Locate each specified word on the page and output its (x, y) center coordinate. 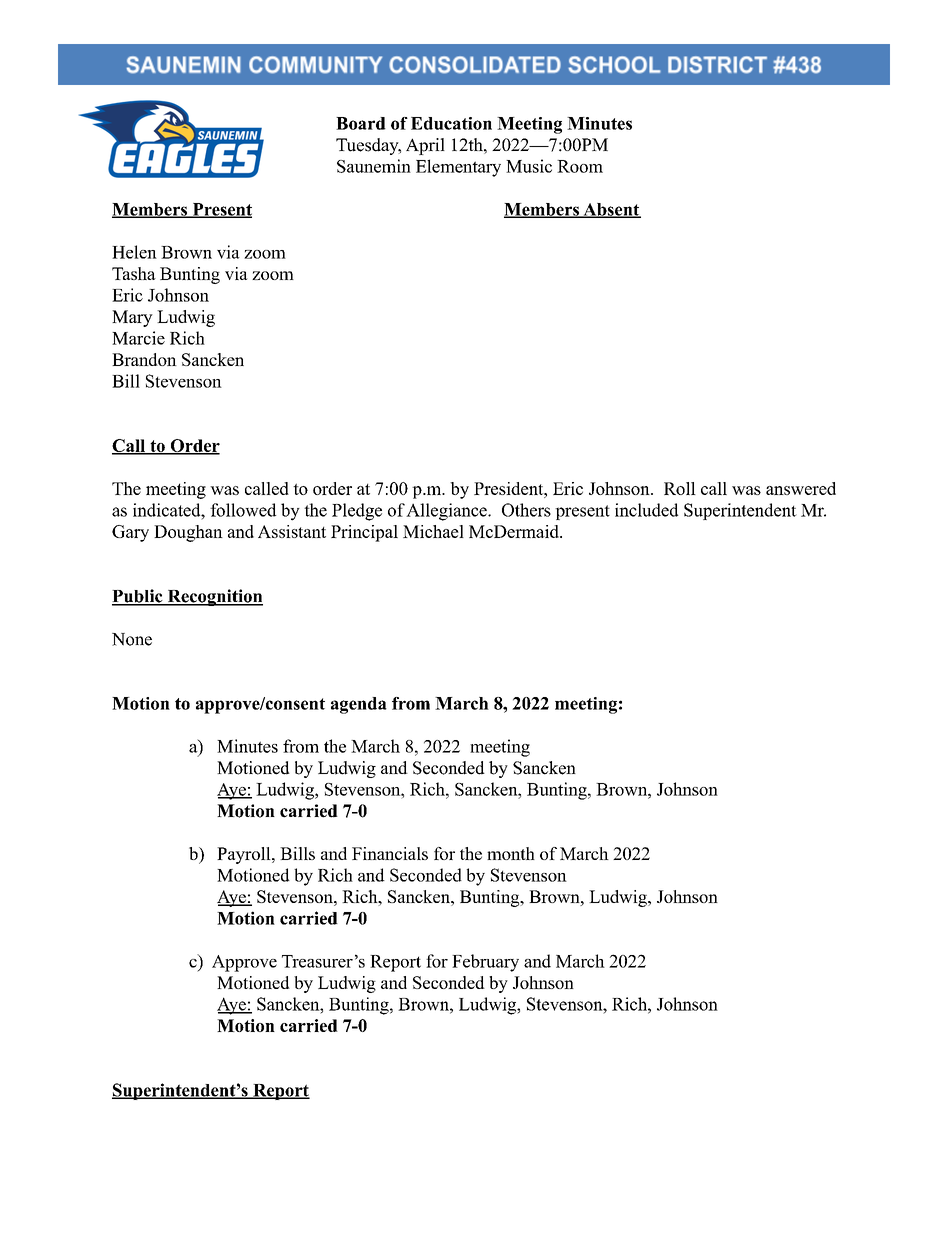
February (485, 963)
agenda (359, 705)
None (132, 639)
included (646, 510)
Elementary (458, 168)
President (509, 488)
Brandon (144, 359)
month (511, 853)
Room (580, 166)
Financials (390, 853)
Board (361, 123)
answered (801, 488)
